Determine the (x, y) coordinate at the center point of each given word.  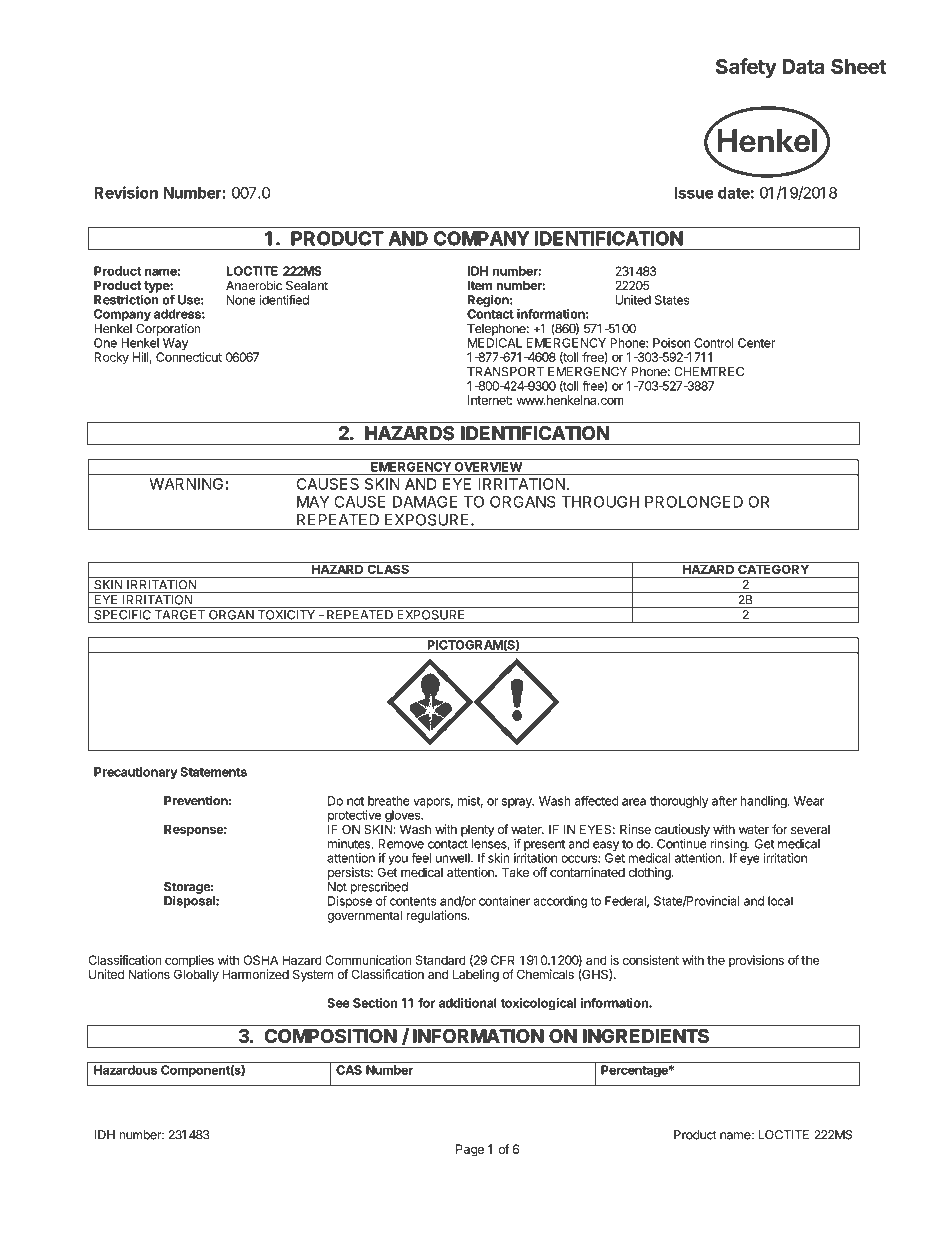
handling (764, 802)
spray (518, 803)
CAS (349, 1070)
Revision (126, 192)
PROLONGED (694, 502)
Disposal (190, 901)
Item (480, 285)
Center (756, 343)
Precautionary (136, 773)
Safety (746, 68)
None (241, 300)
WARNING (186, 484)
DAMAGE (425, 502)
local (780, 901)
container (504, 901)
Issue (694, 193)
